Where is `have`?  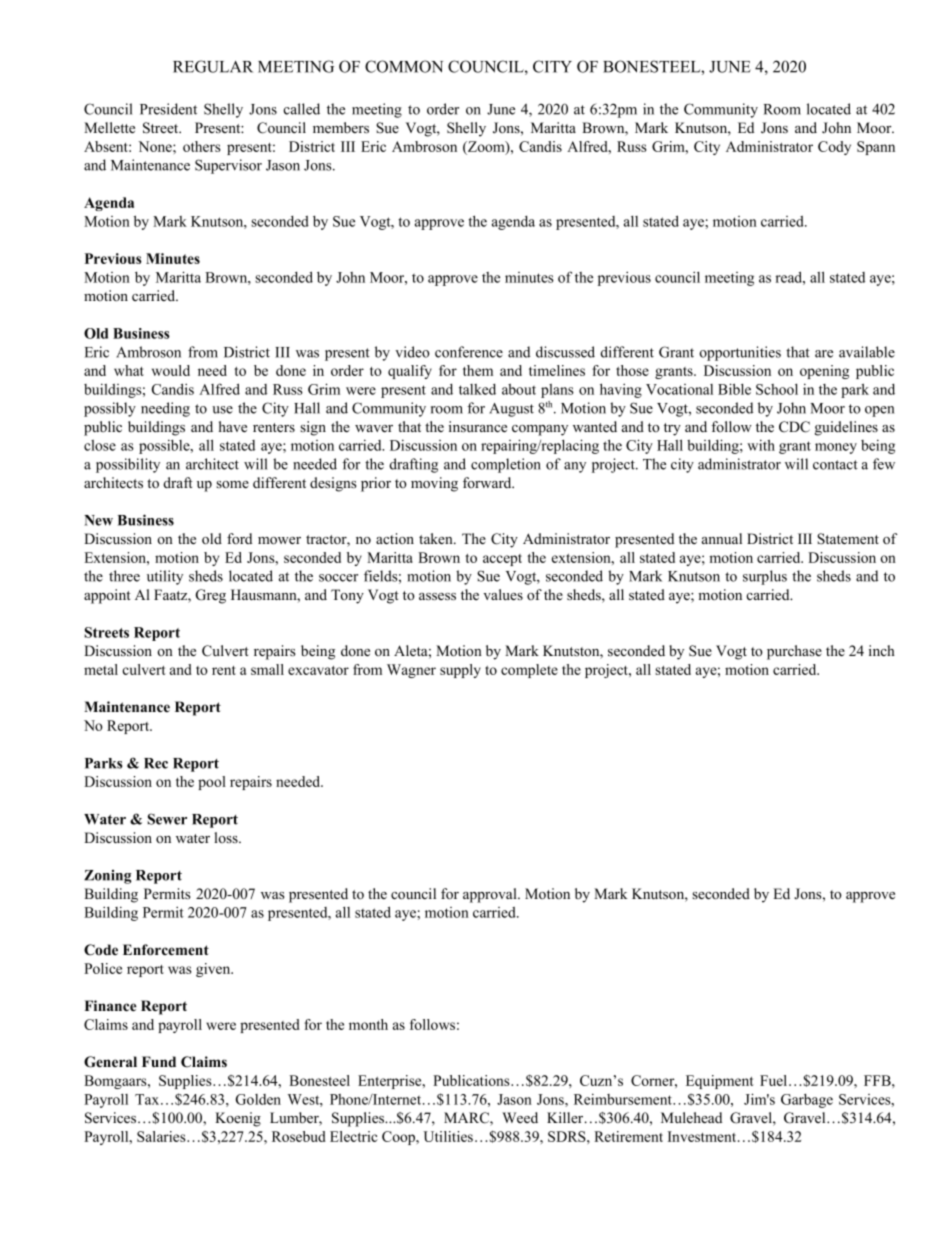 have is located at coordinates (233, 426).
